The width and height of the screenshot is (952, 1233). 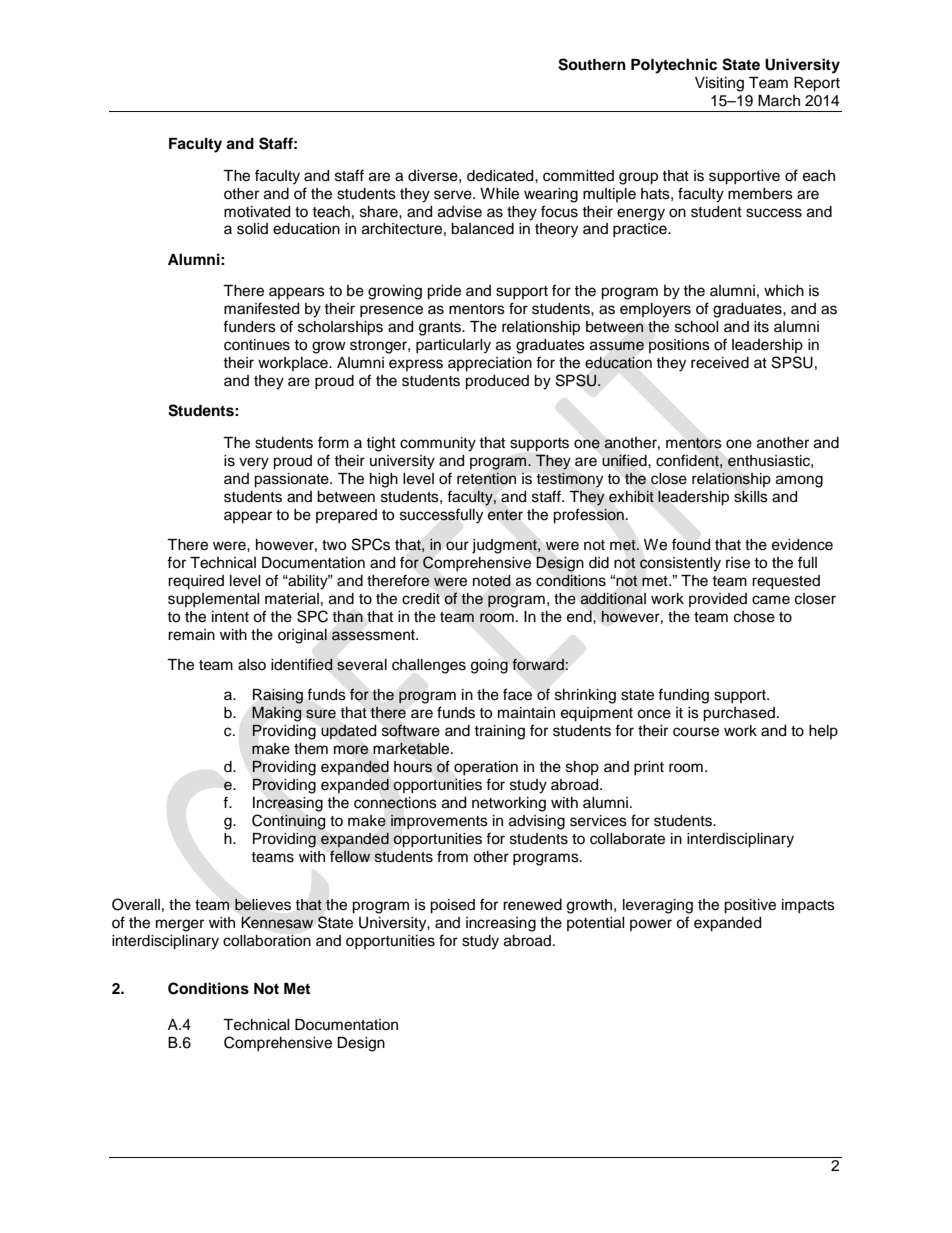 What do you see at coordinates (254, 463) in the screenshot?
I see `very` at bounding box center [254, 463].
